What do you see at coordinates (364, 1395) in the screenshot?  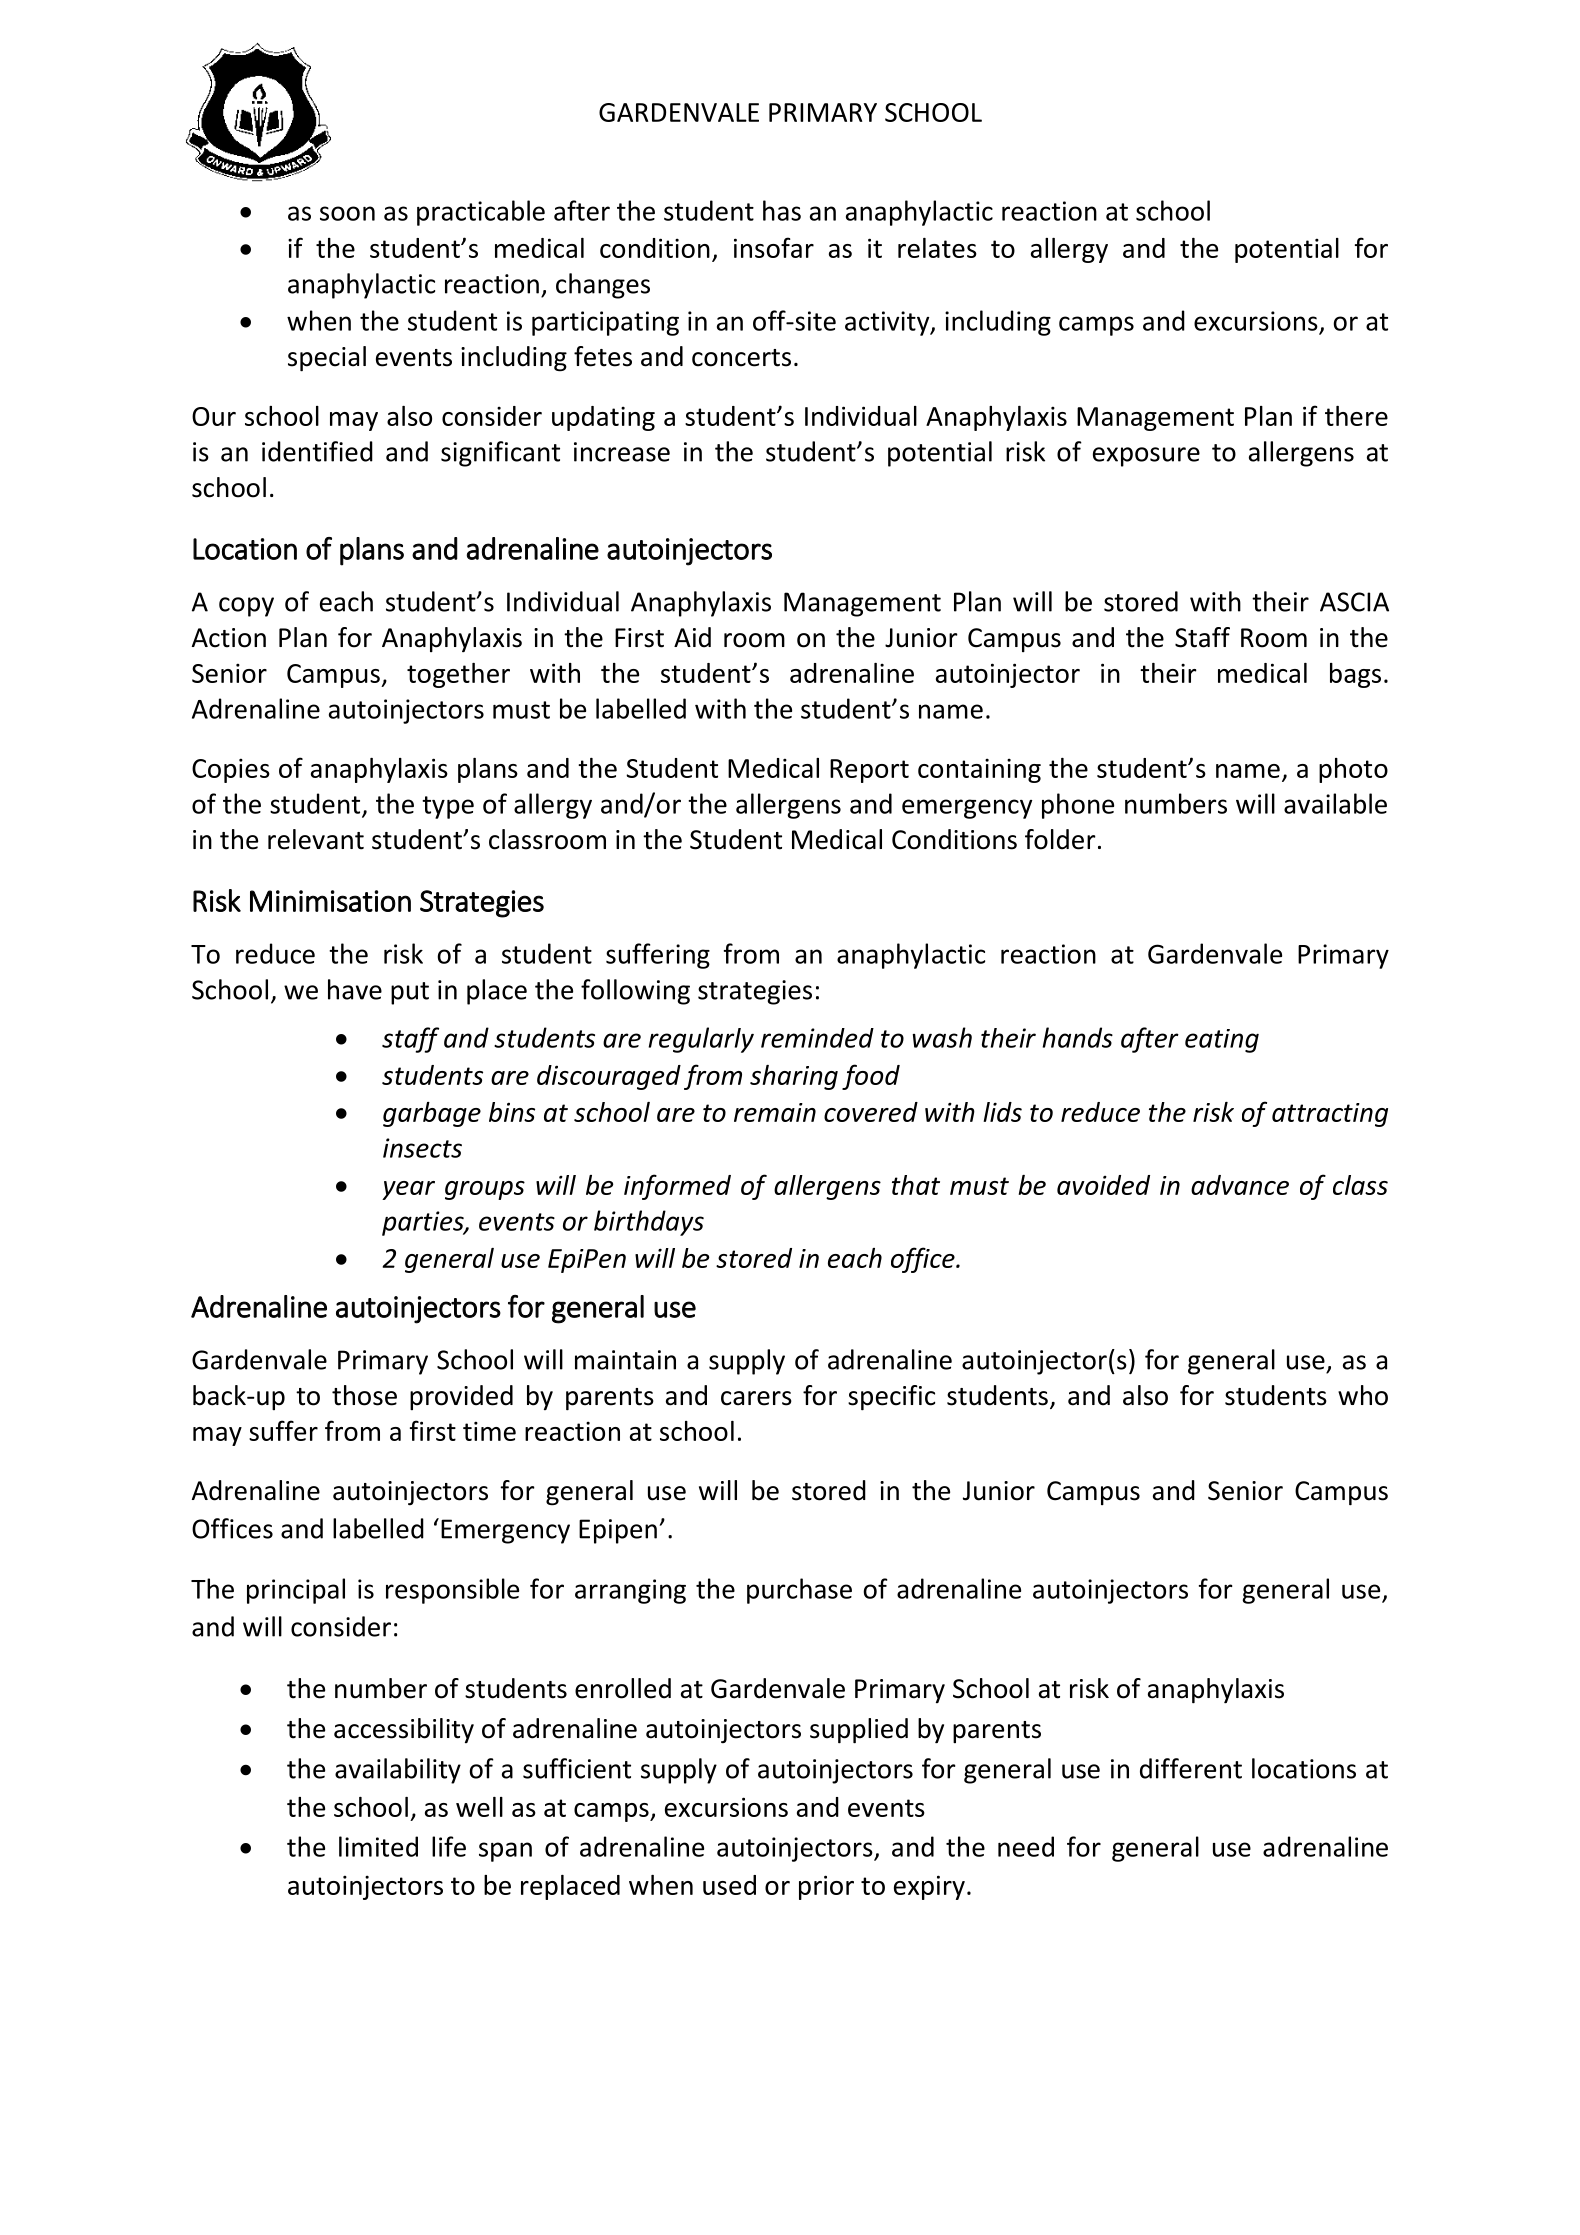 I see `those` at bounding box center [364, 1395].
